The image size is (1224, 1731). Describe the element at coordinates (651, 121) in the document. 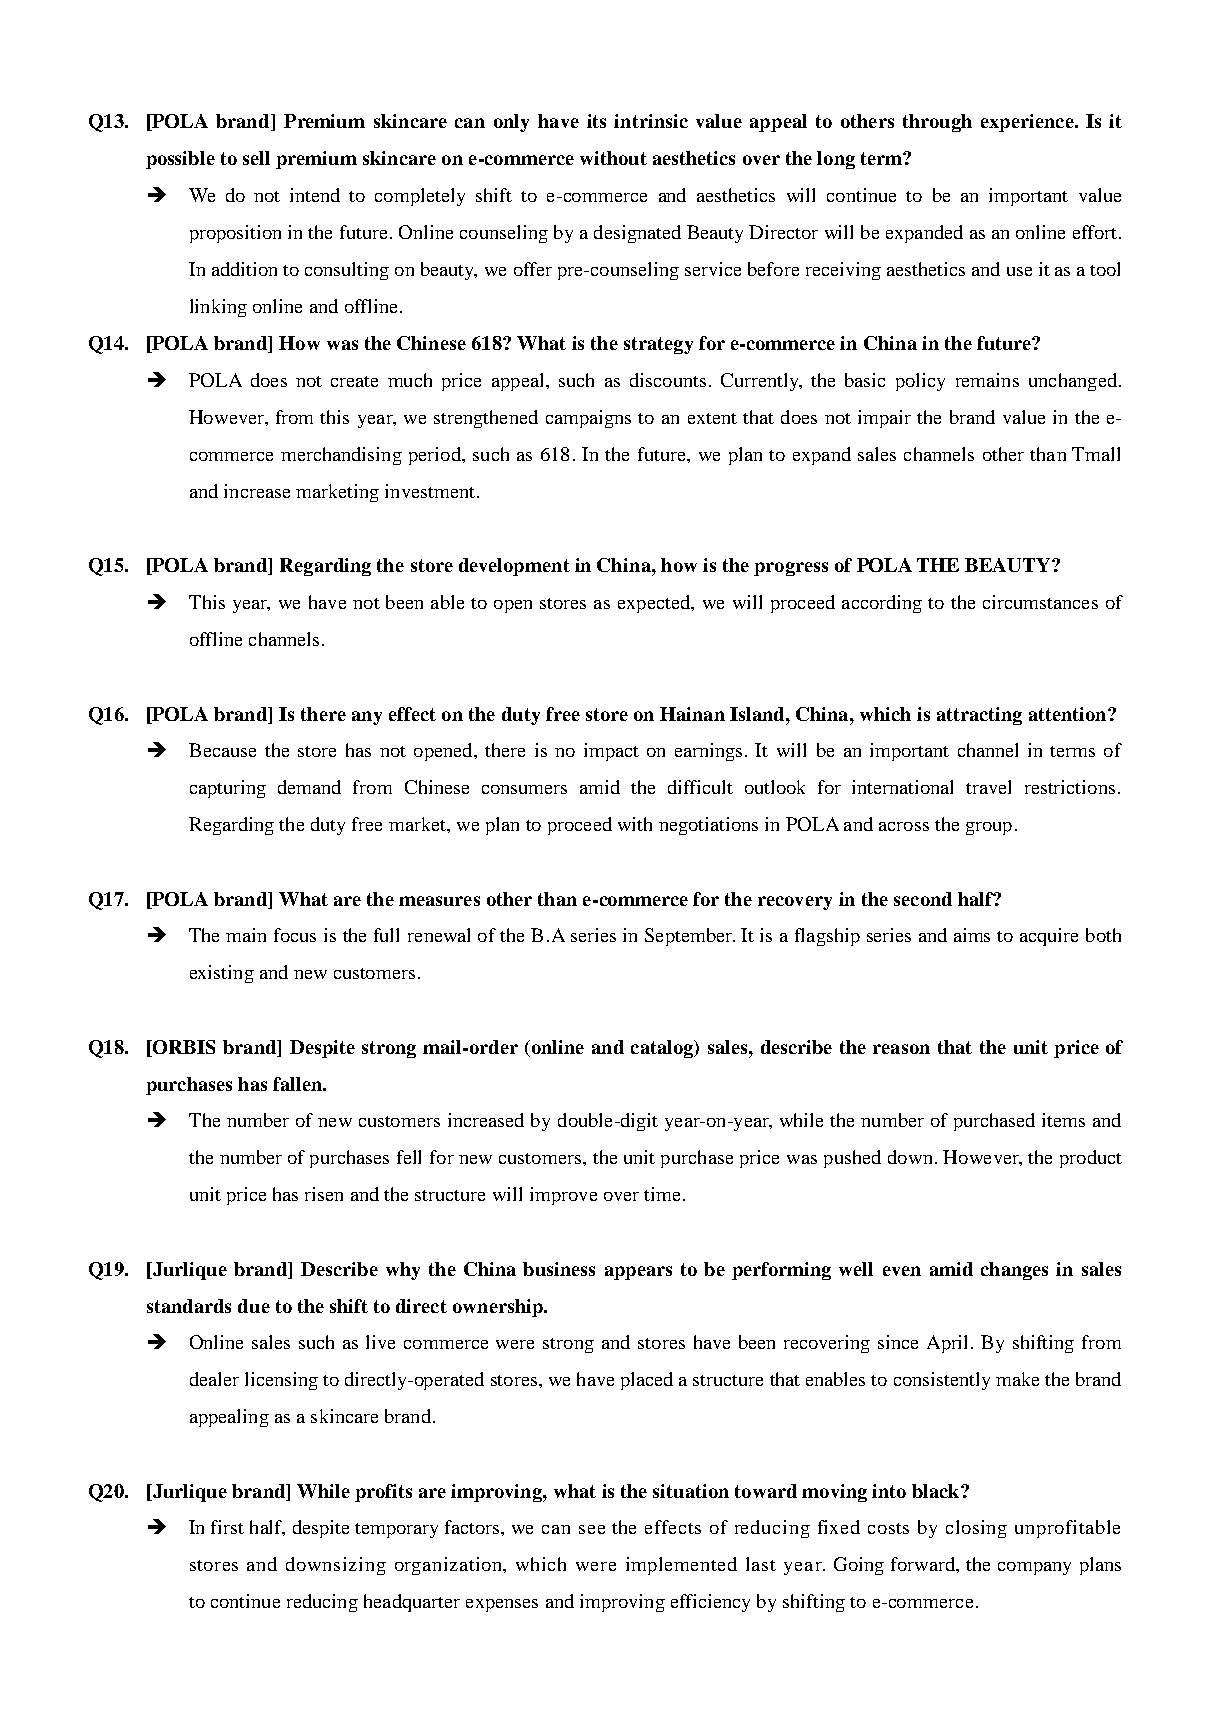

I see `intrinsic` at that location.
